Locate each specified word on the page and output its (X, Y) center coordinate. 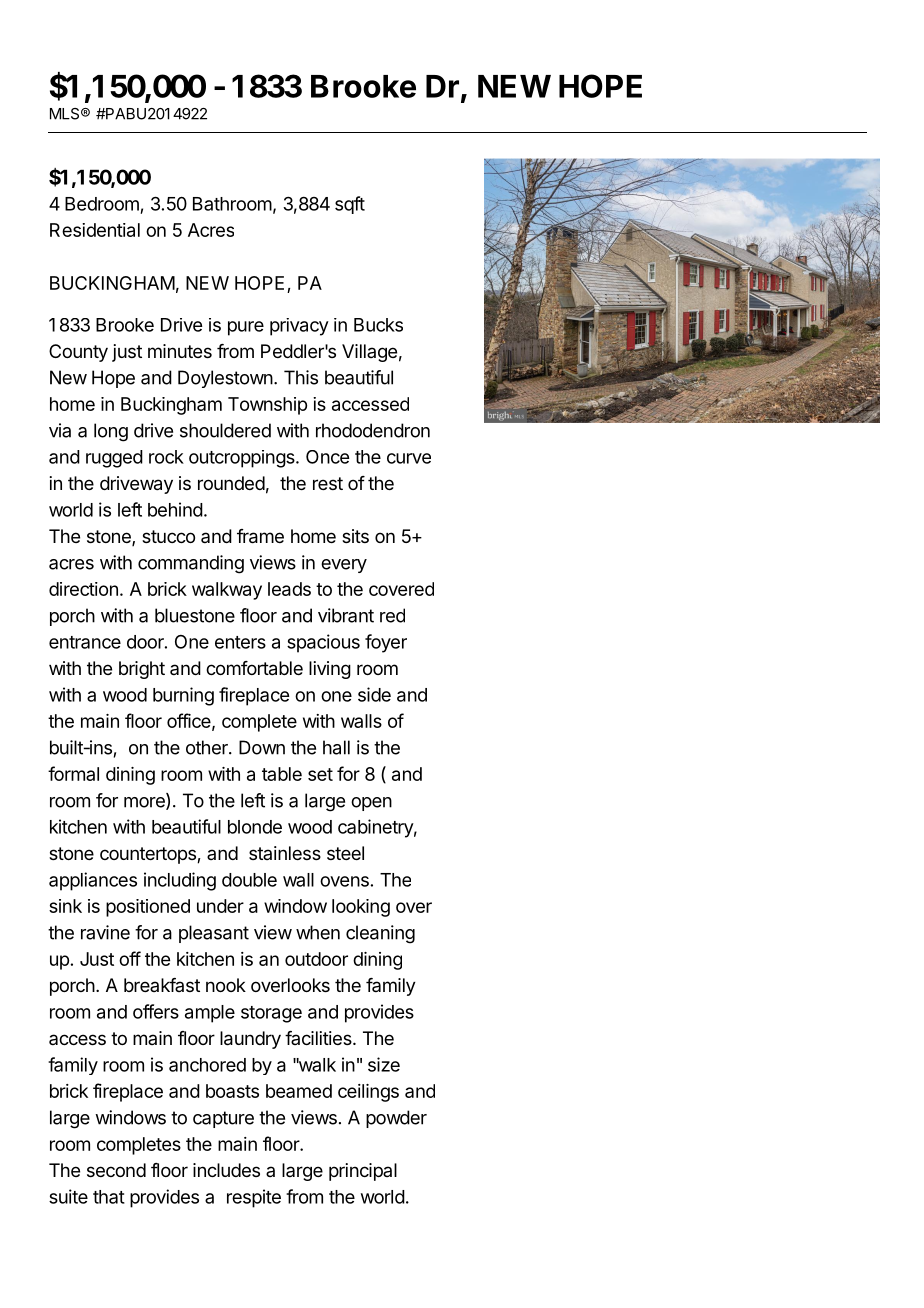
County (78, 353)
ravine (105, 932)
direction (83, 589)
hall (336, 747)
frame (260, 536)
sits (355, 536)
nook (226, 985)
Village (369, 353)
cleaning (380, 934)
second (116, 1170)
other (208, 747)
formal (73, 773)
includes (226, 1170)
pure (246, 328)
